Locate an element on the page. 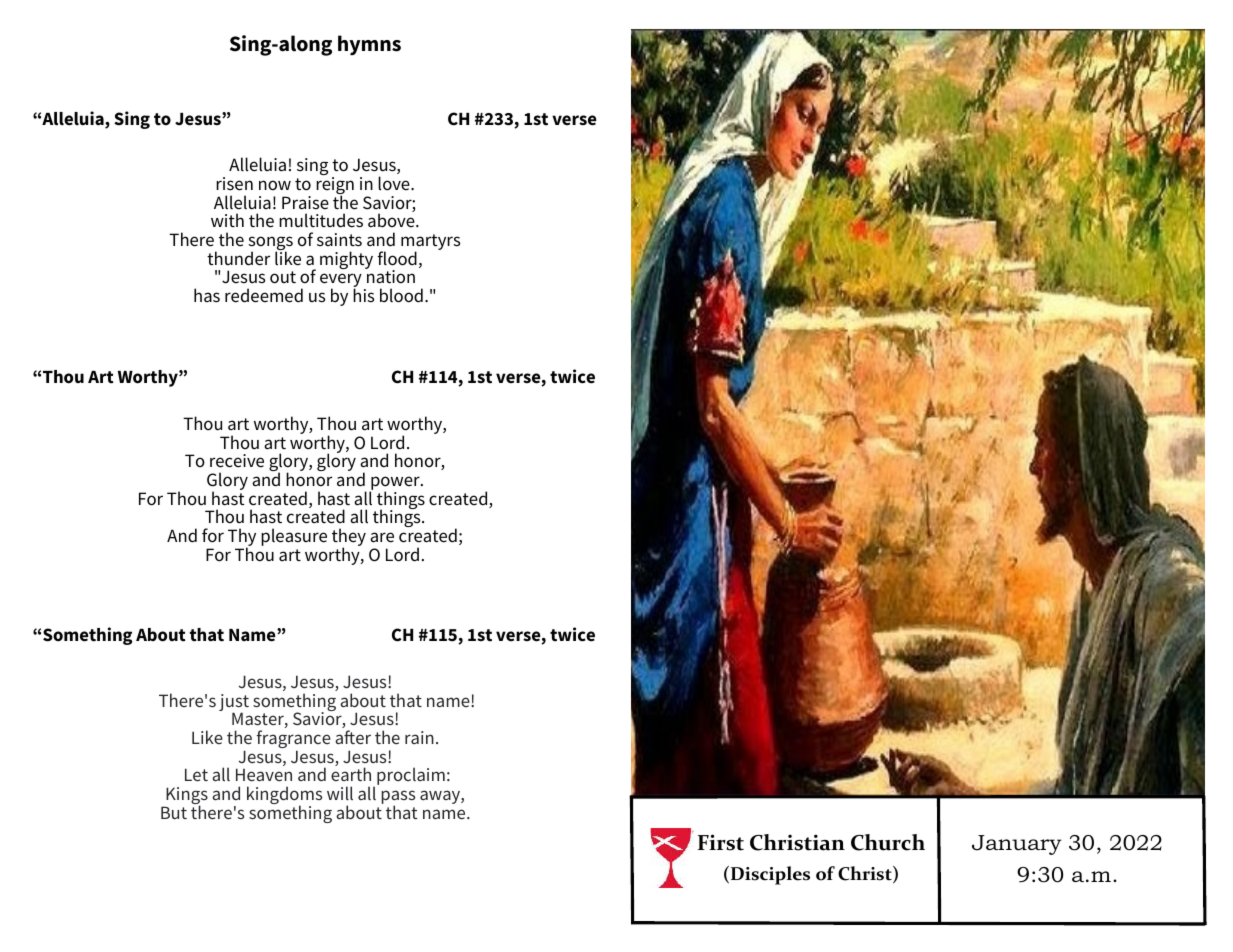 The height and width of the document is (952, 1233). But is located at coordinates (174, 812).
